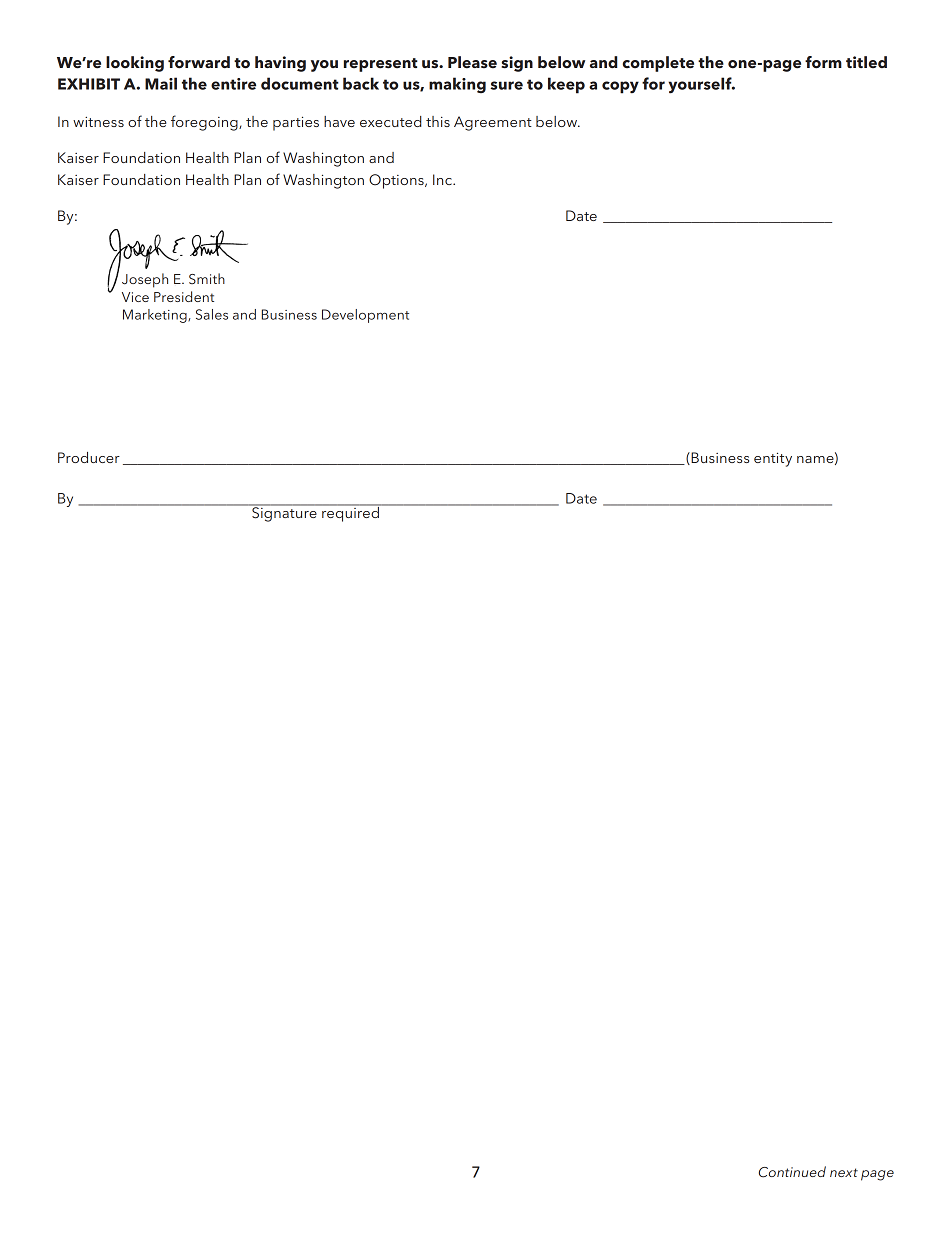  Describe the element at coordinates (792, 1172) in the image. I see `Continued` at that location.
